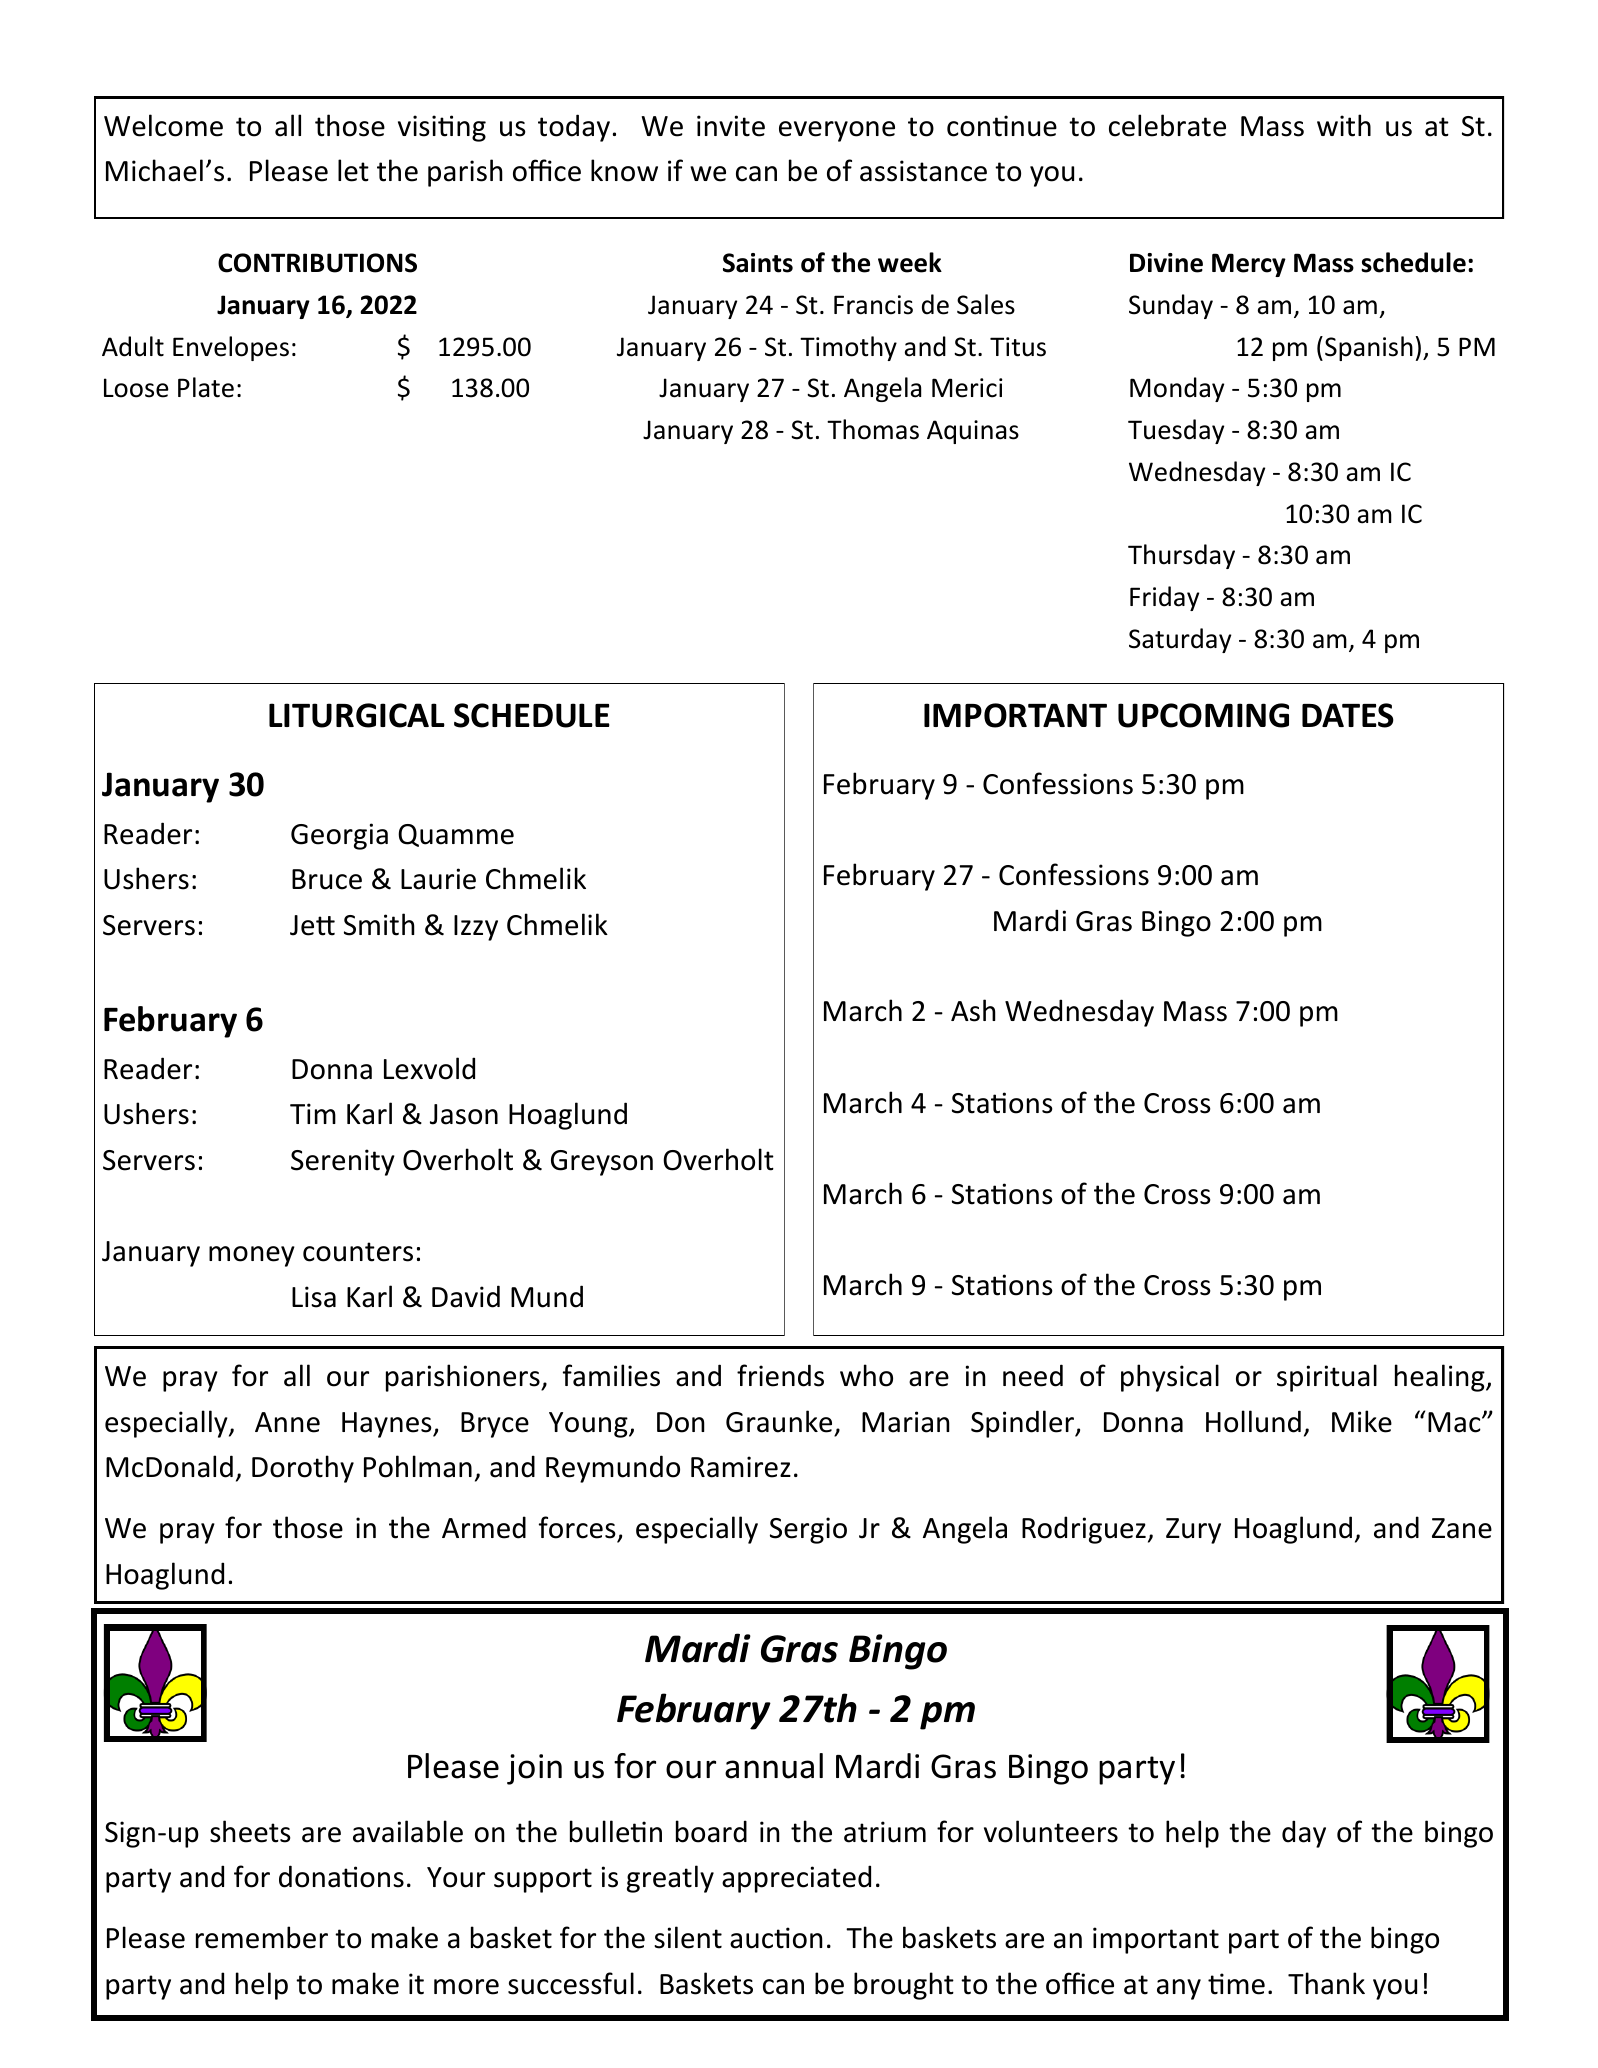 This image has height=2068, width=1598. I want to click on friends, so click(780, 1375).
